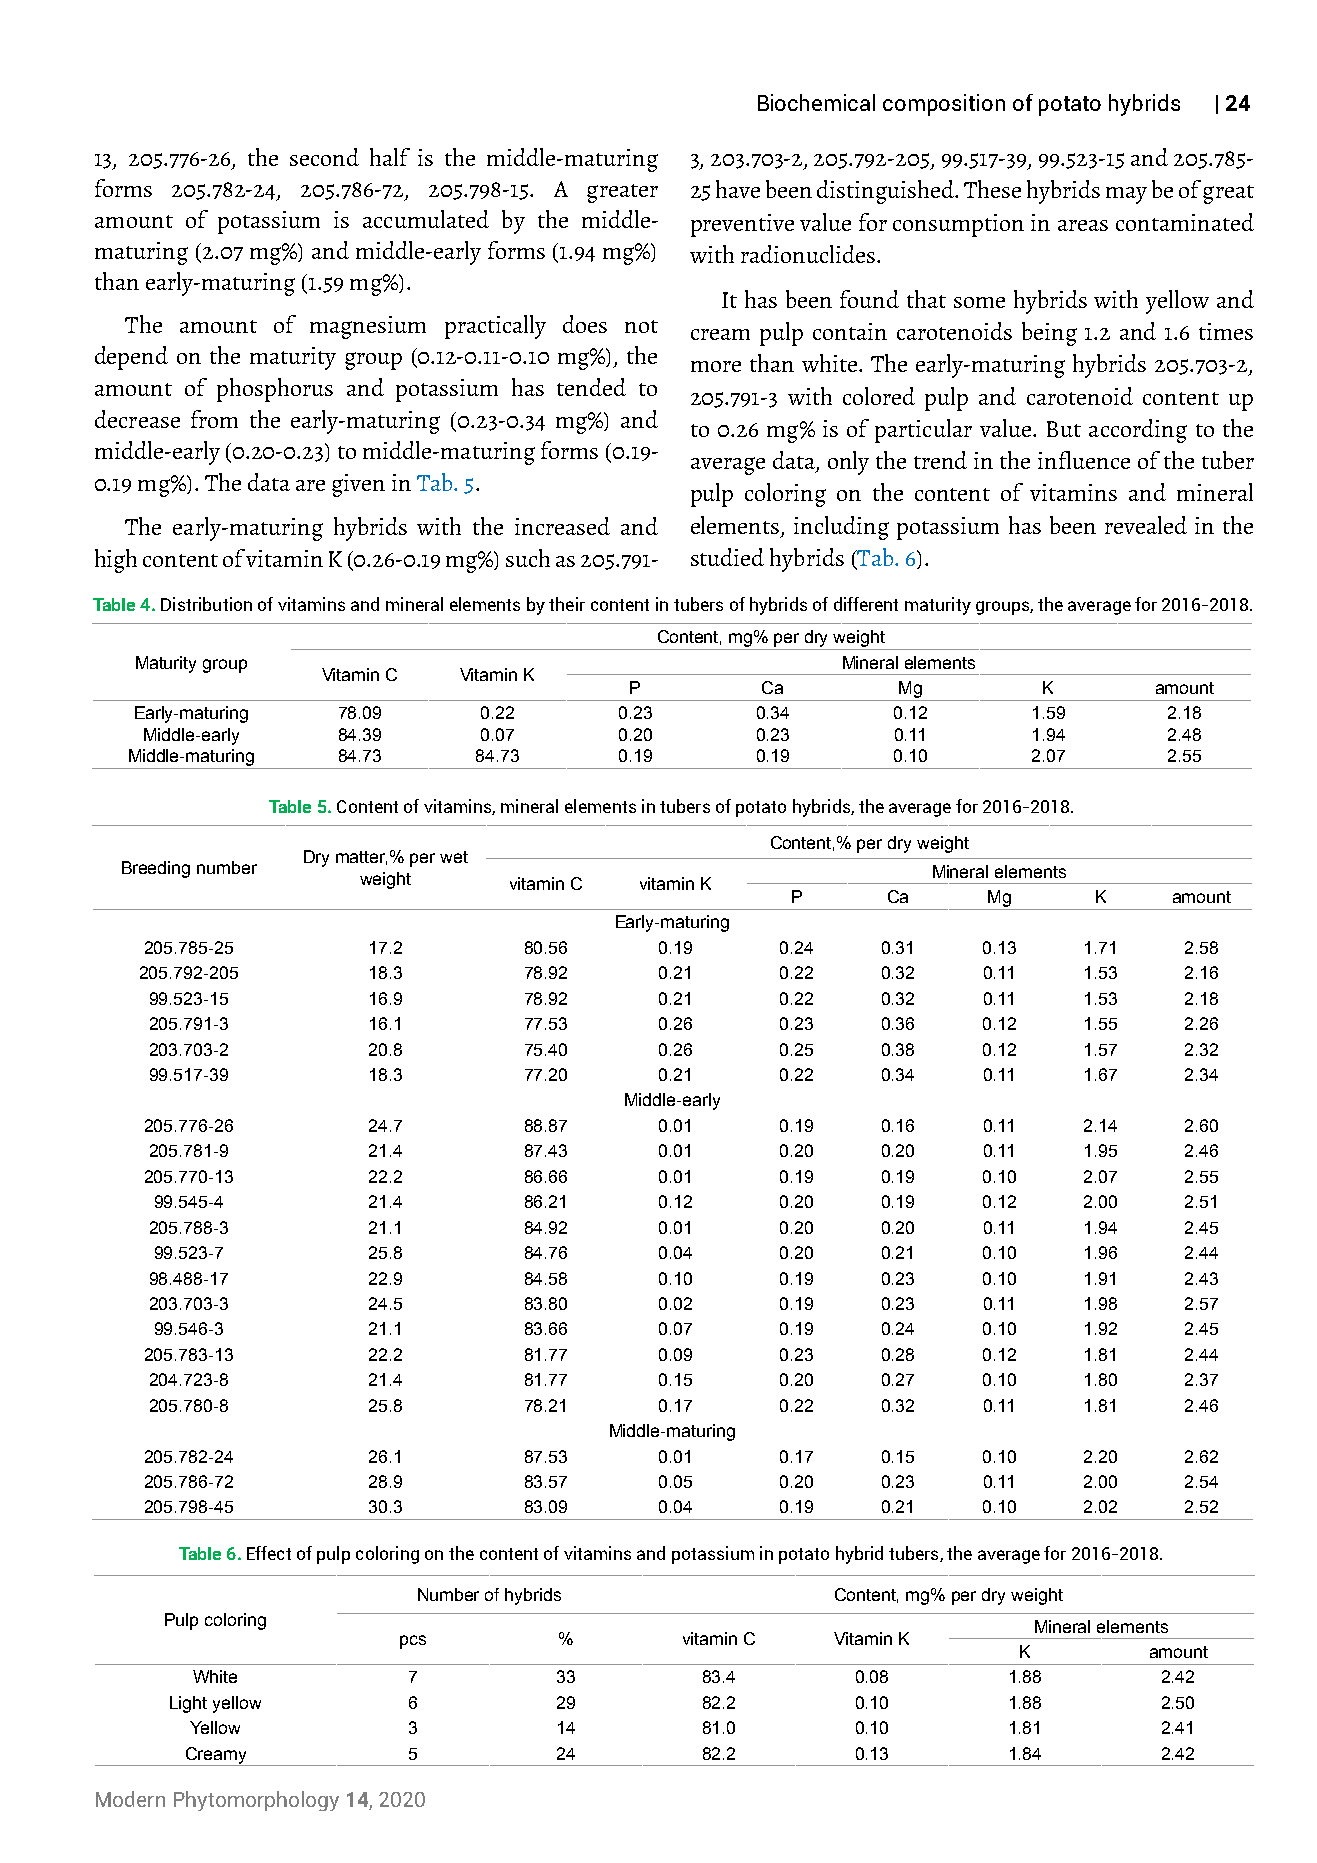 The height and width of the screenshot is (1863, 1317). Describe the element at coordinates (188, 1704) in the screenshot. I see `Light` at that location.
